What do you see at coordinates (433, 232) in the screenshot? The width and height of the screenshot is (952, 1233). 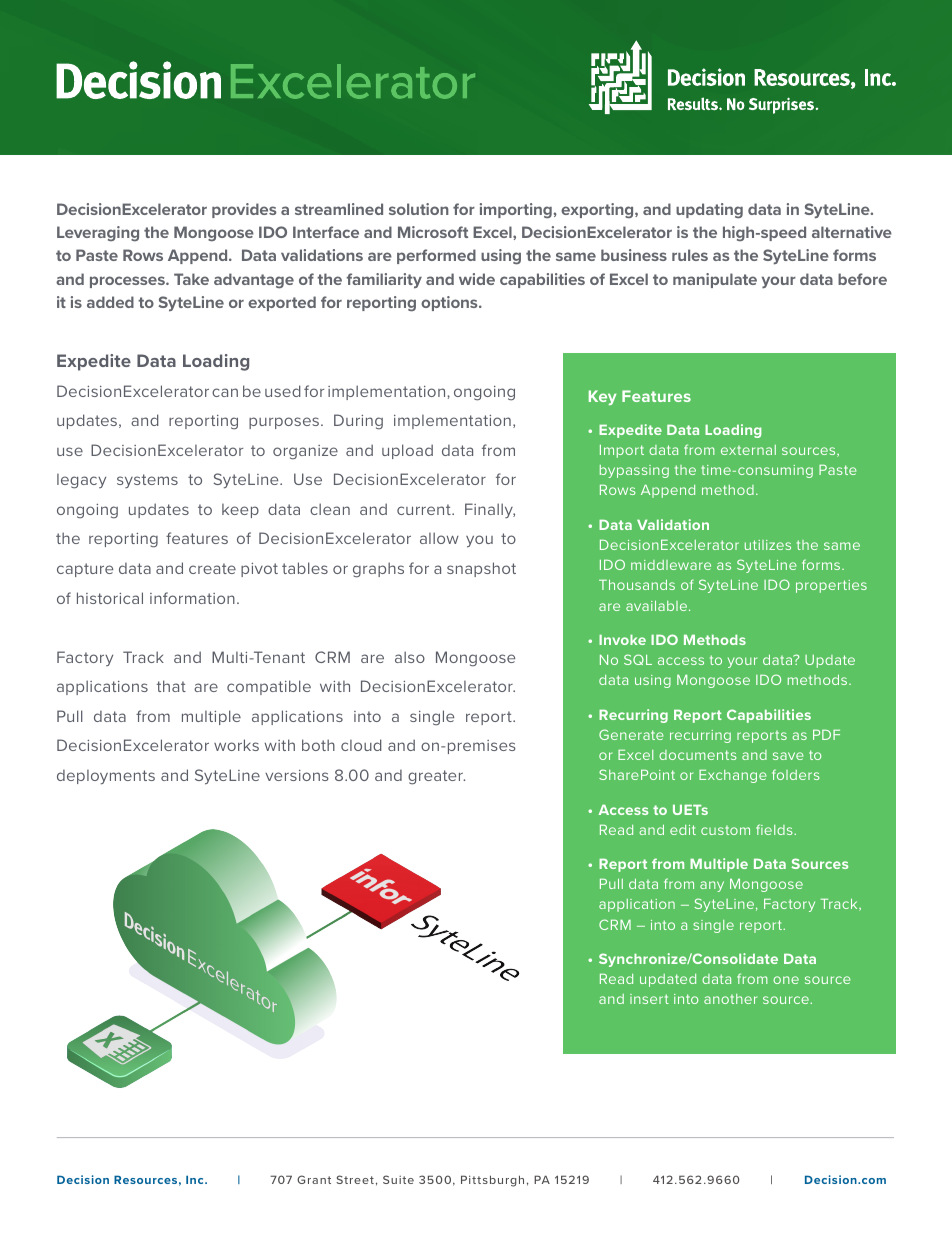 I see `Microsoft` at bounding box center [433, 232].
